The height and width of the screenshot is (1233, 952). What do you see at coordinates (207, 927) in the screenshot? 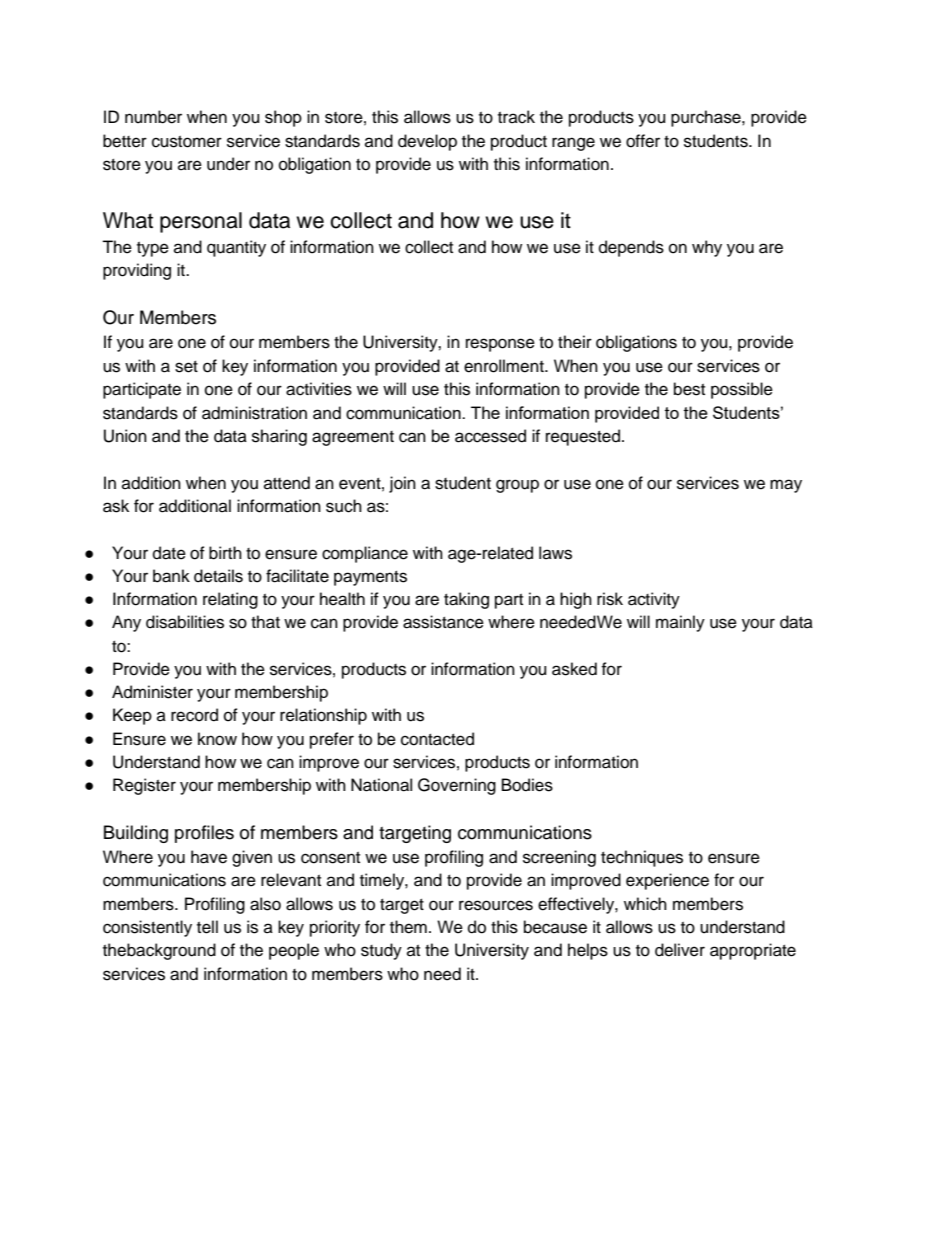
I see `tell` at bounding box center [207, 927].
